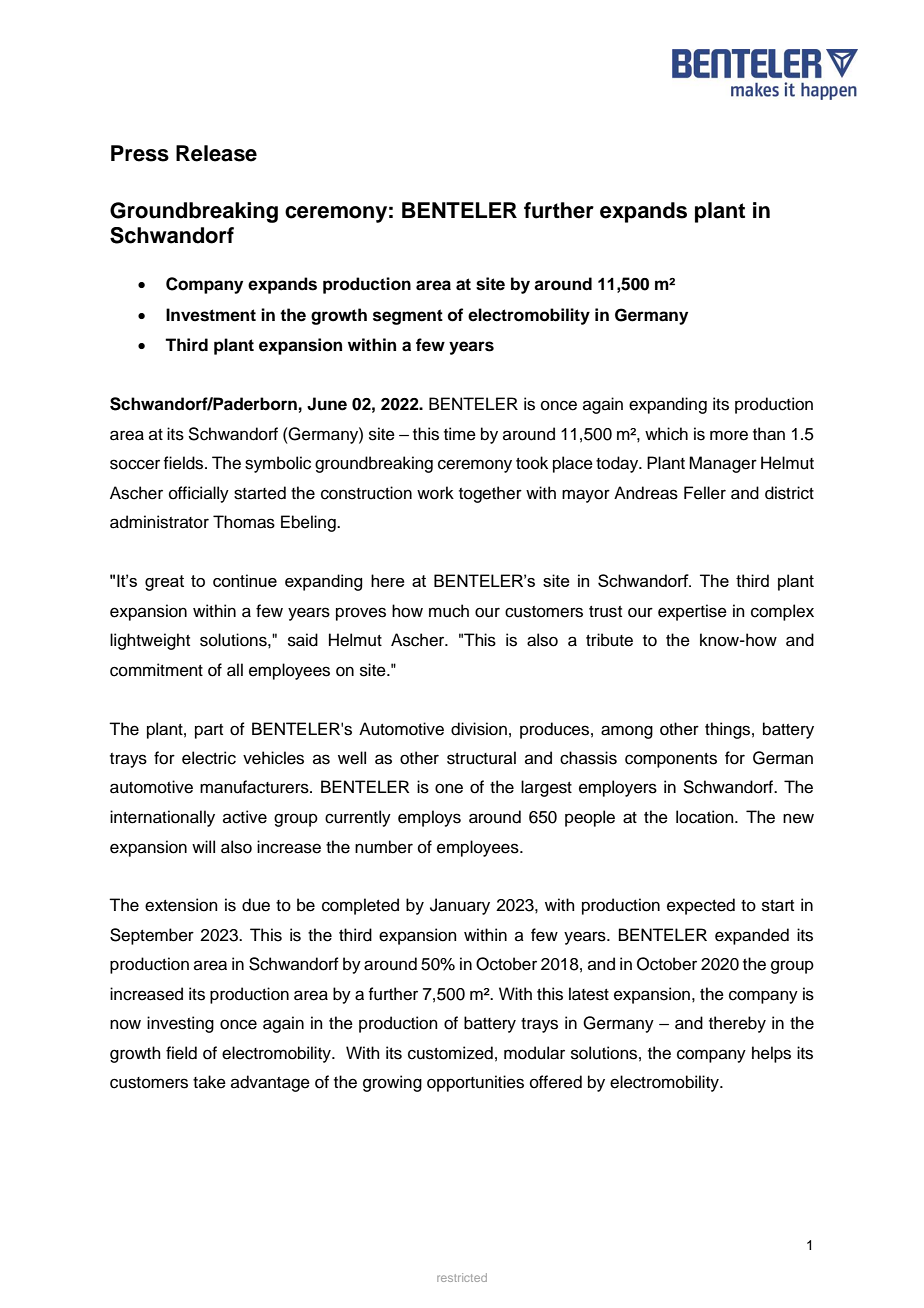 The width and height of the screenshot is (924, 1308). I want to click on more, so click(729, 435).
